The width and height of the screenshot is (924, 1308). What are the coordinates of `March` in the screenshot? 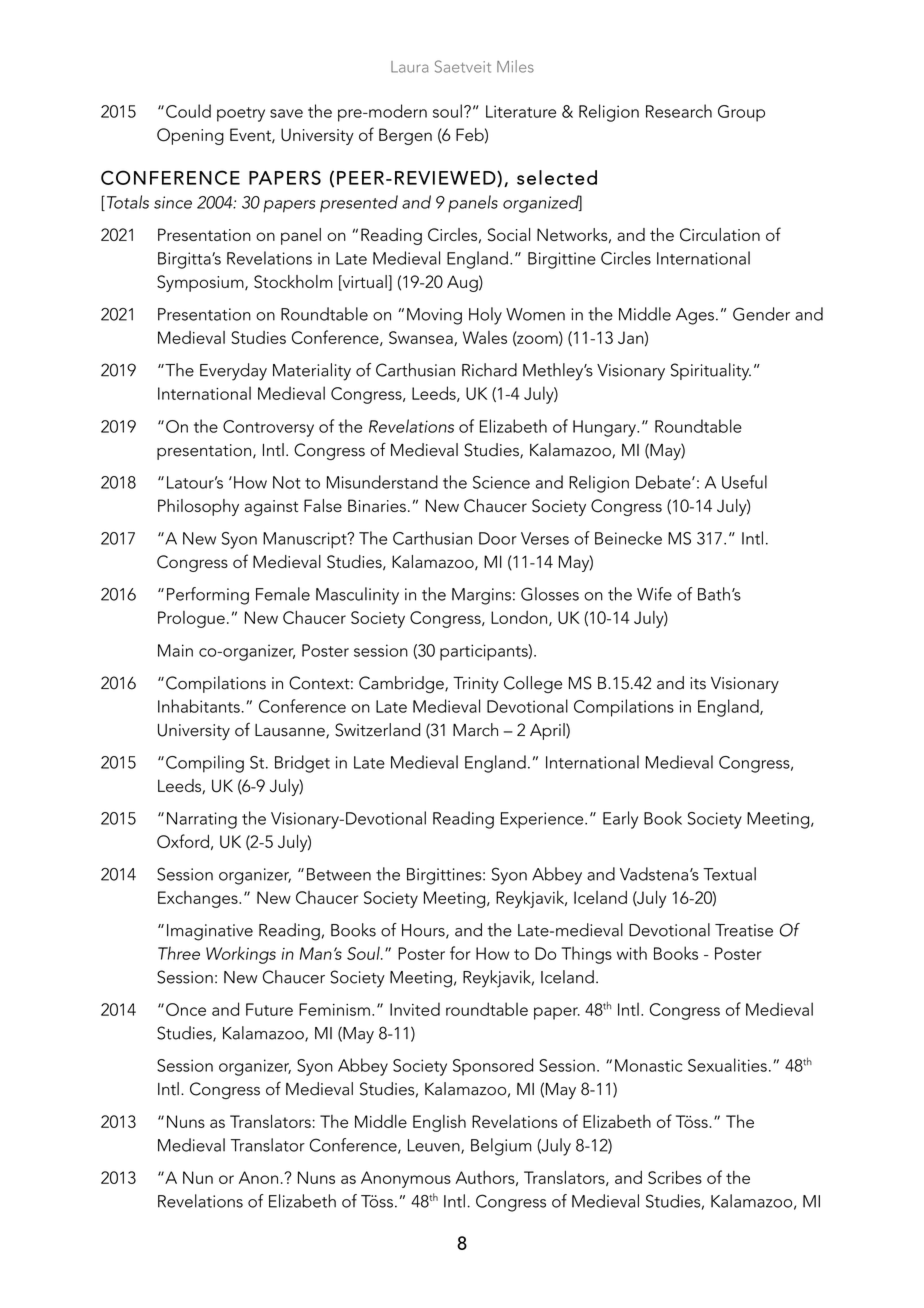 It's located at (475, 730).
